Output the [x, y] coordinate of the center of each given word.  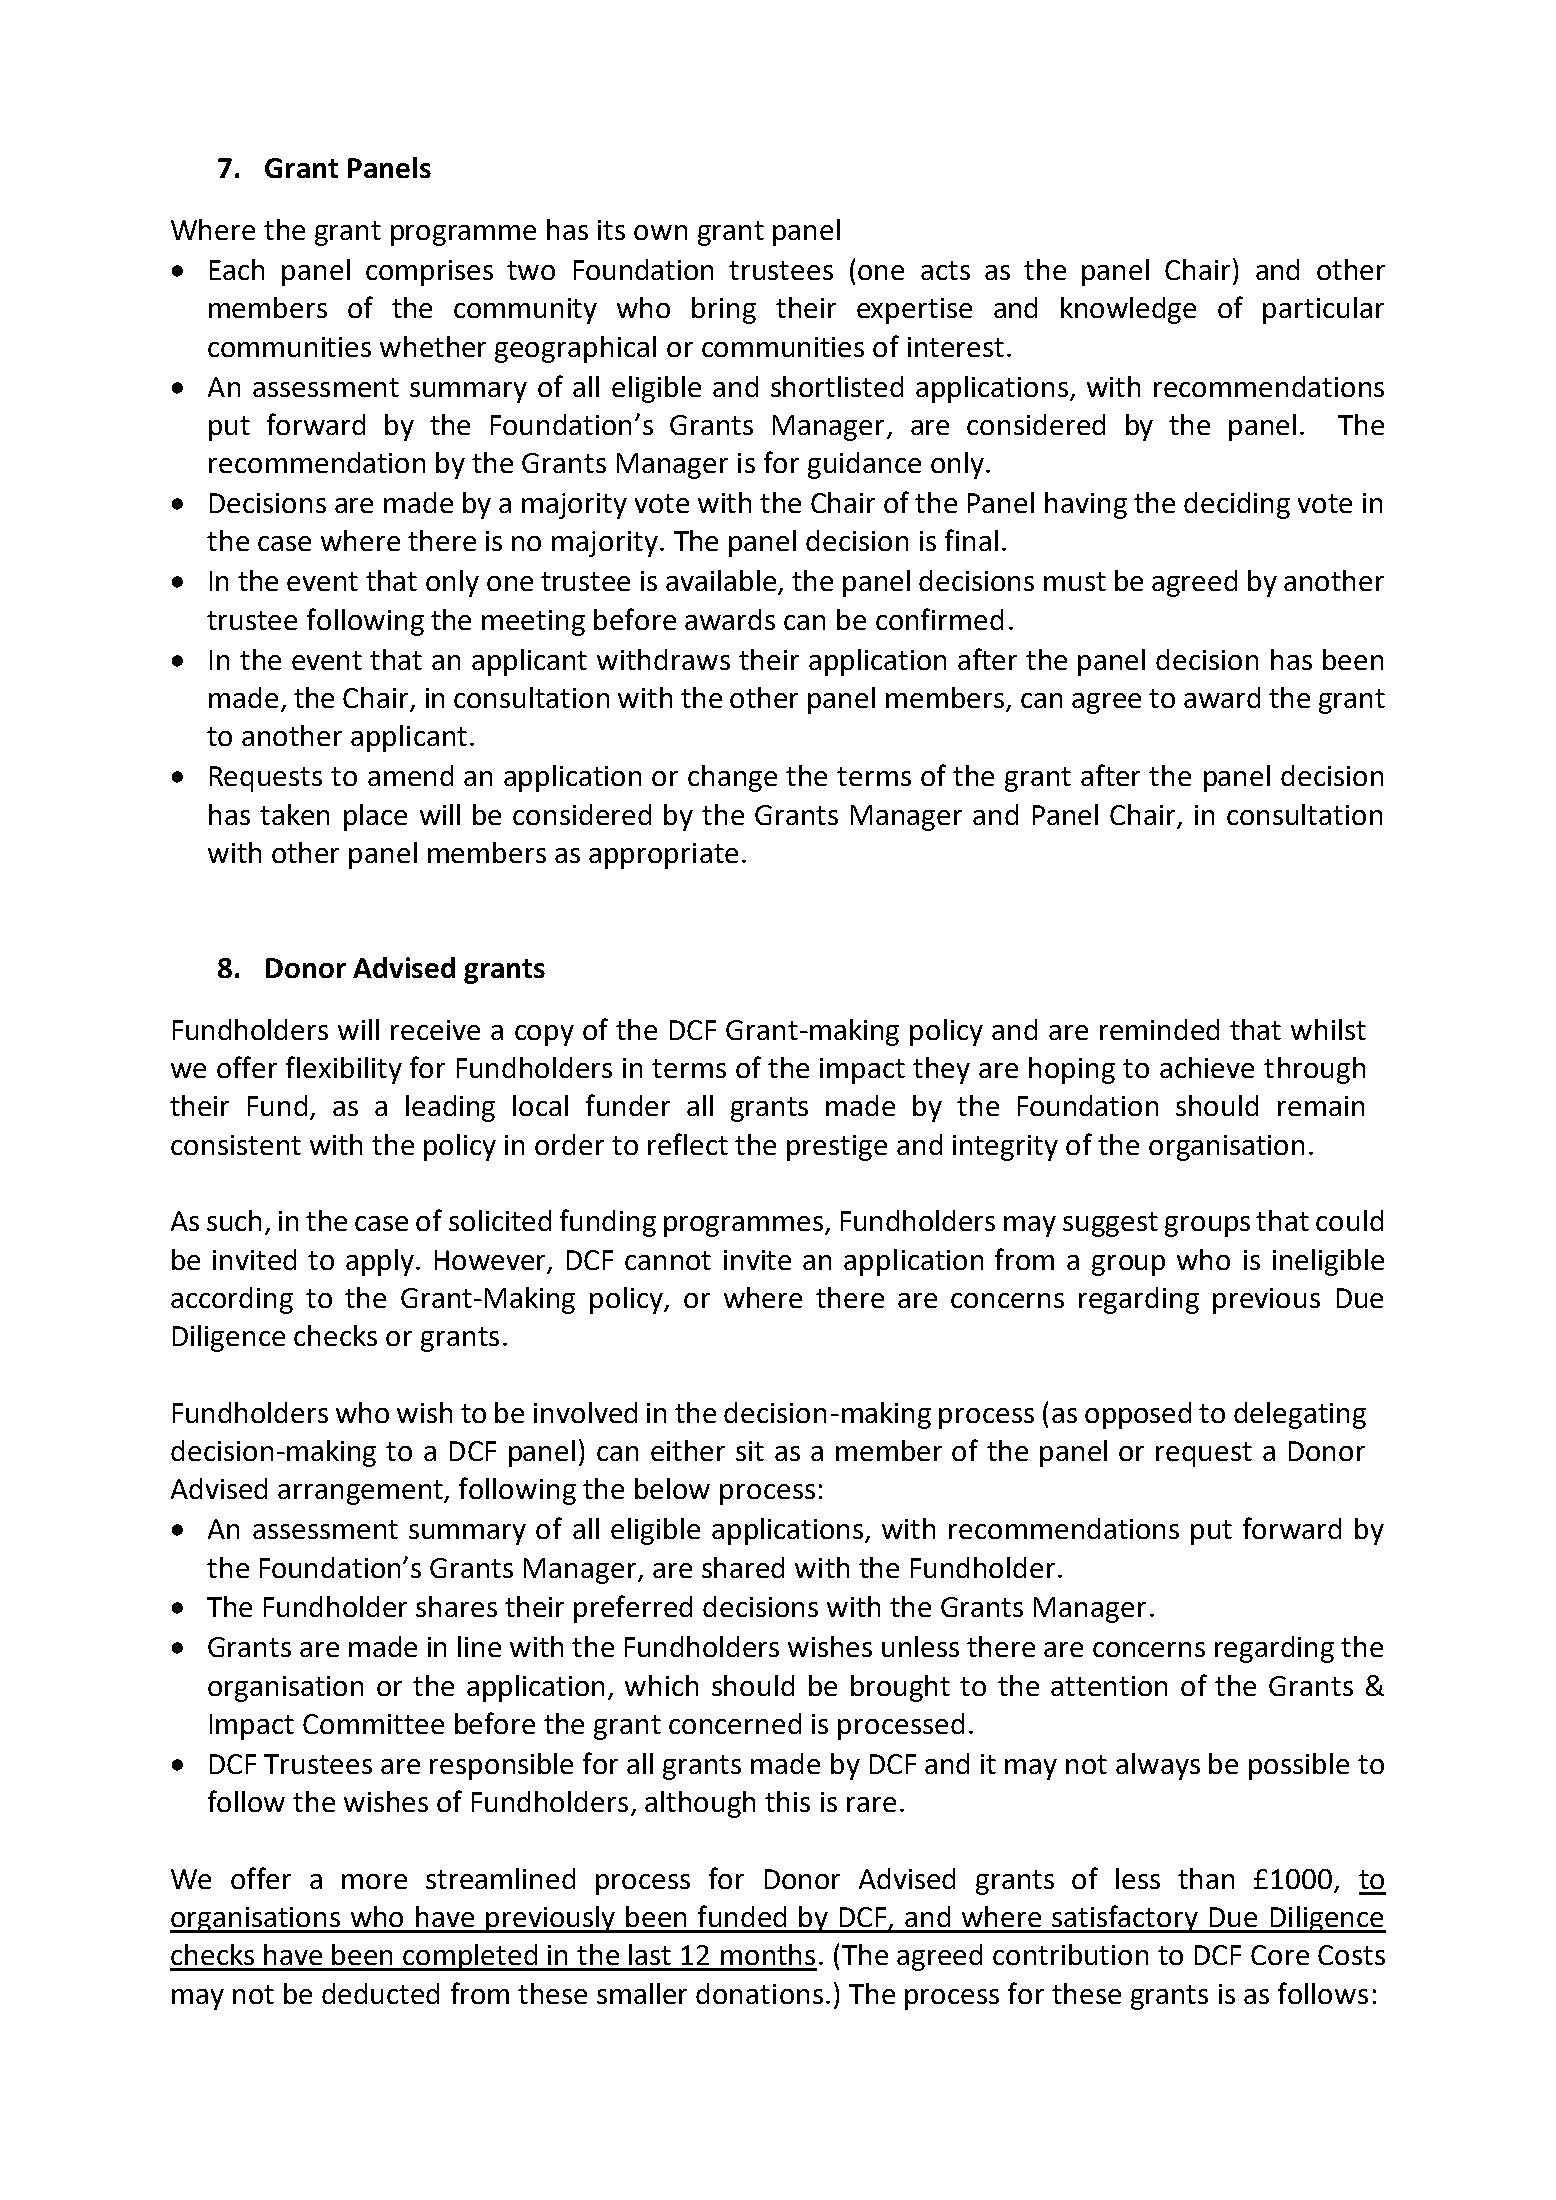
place [375, 817]
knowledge [1128, 310]
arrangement [362, 1492]
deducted [380, 1993]
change [732, 778]
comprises [429, 273]
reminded [1159, 1029]
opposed [1138, 1415]
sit [750, 1451]
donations [759, 1993]
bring [724, 310]
